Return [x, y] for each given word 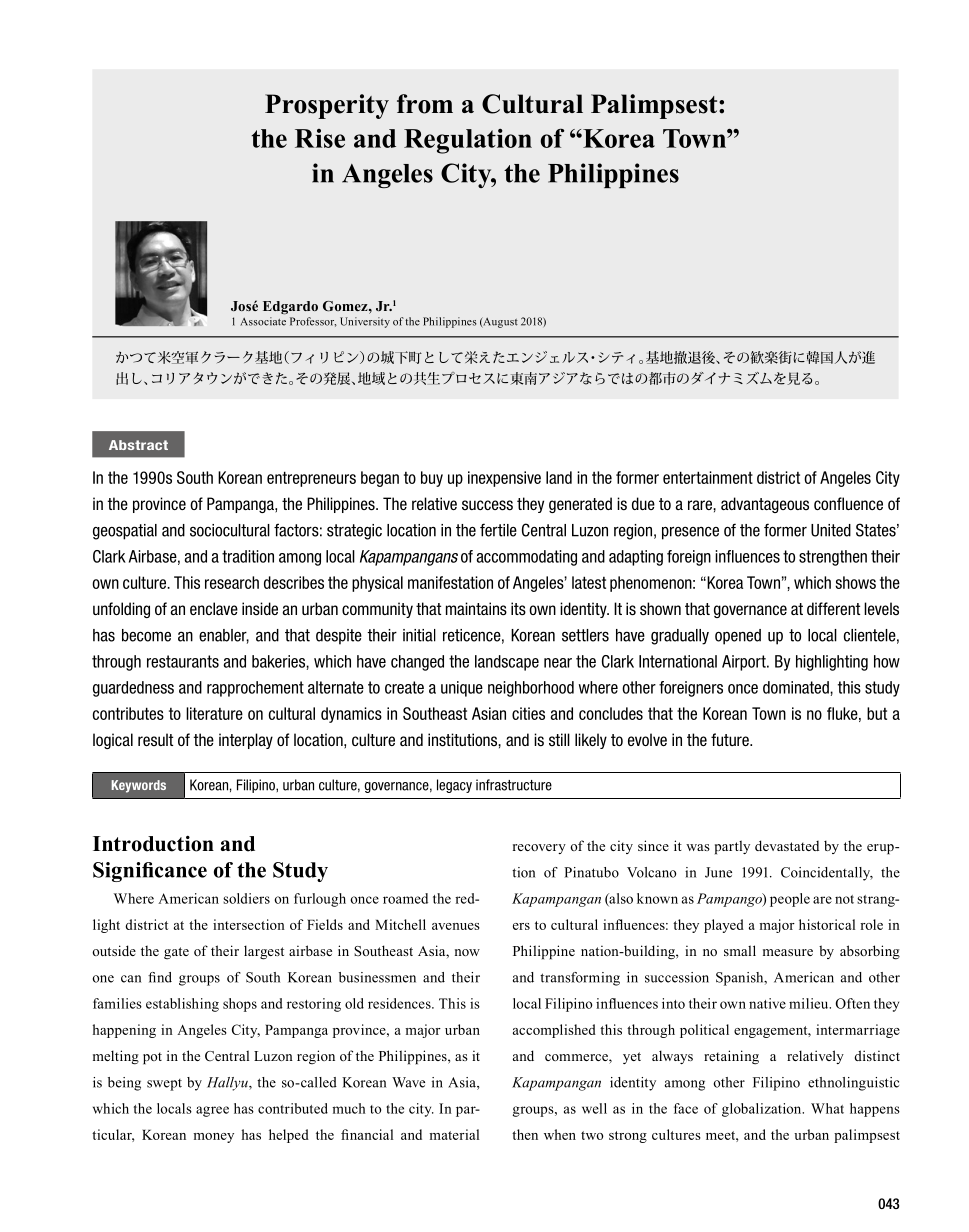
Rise [320, 138]
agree [212, 1111]
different [833, 608]
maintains [476, 609]
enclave [214, 608]
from [425, 104]
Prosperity [327, 106]
